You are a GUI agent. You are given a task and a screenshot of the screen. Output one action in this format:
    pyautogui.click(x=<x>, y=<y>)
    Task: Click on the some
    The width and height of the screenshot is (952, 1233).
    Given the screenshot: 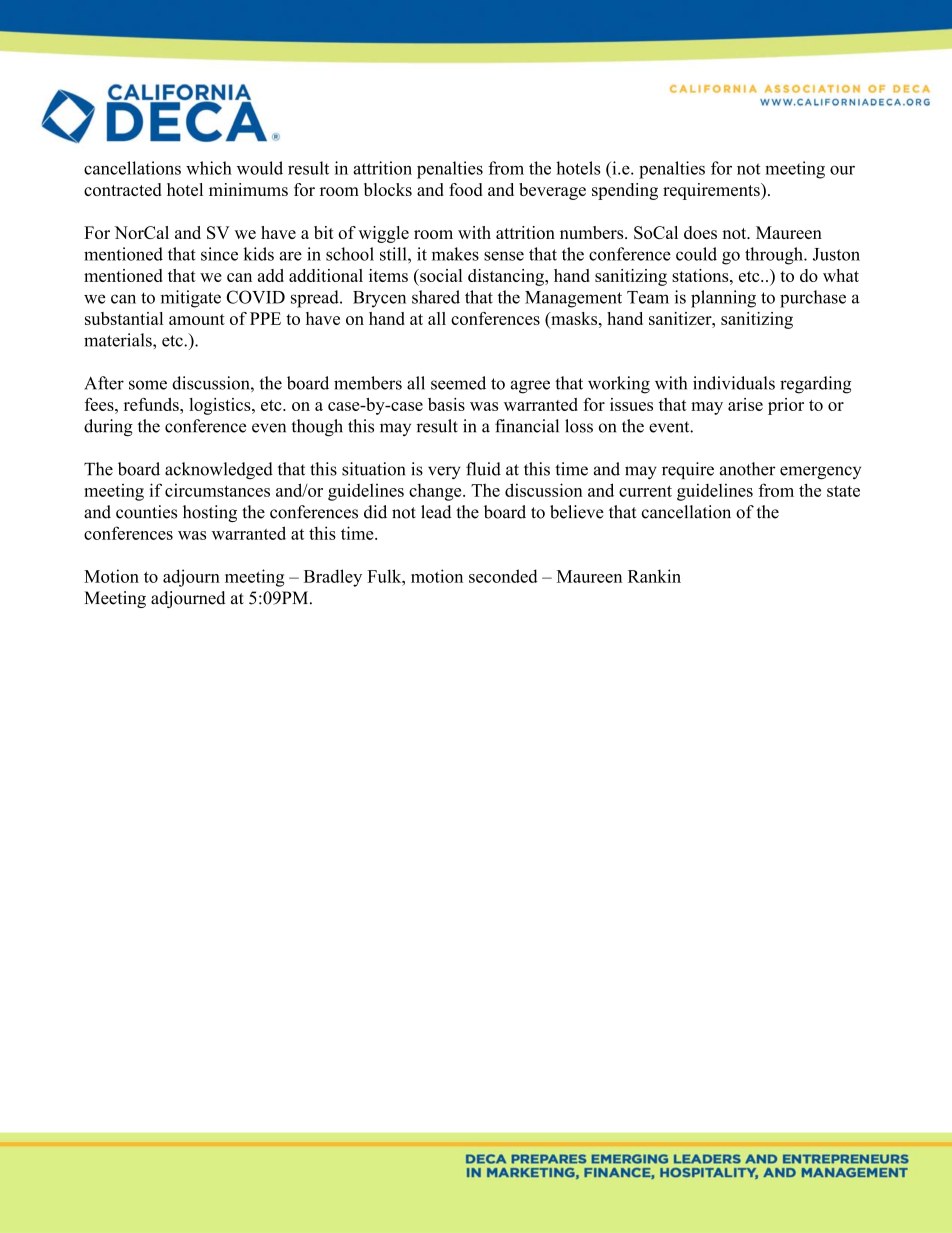 What is the action you would take?
    pyautogui.click(x=148, y=385)
